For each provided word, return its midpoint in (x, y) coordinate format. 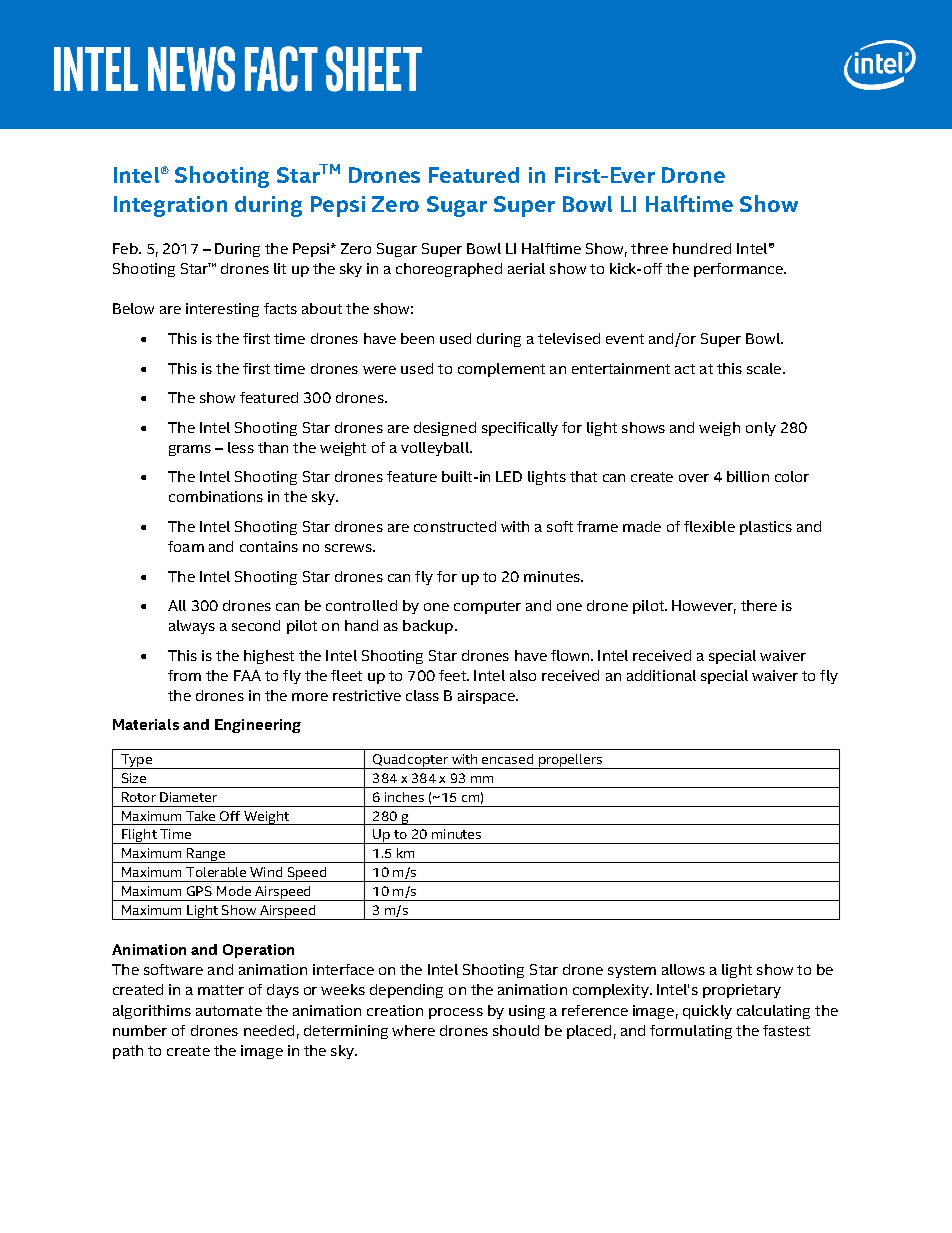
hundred (702, 248)
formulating (691, 1032)
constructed (455, 526)
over (694, 478)
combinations (216, 496)
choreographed (449, 270)
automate (229, 1011)
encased (507, 759)
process (456, 1013)
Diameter (188, 797)
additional (661, 675)
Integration (170, 206)
